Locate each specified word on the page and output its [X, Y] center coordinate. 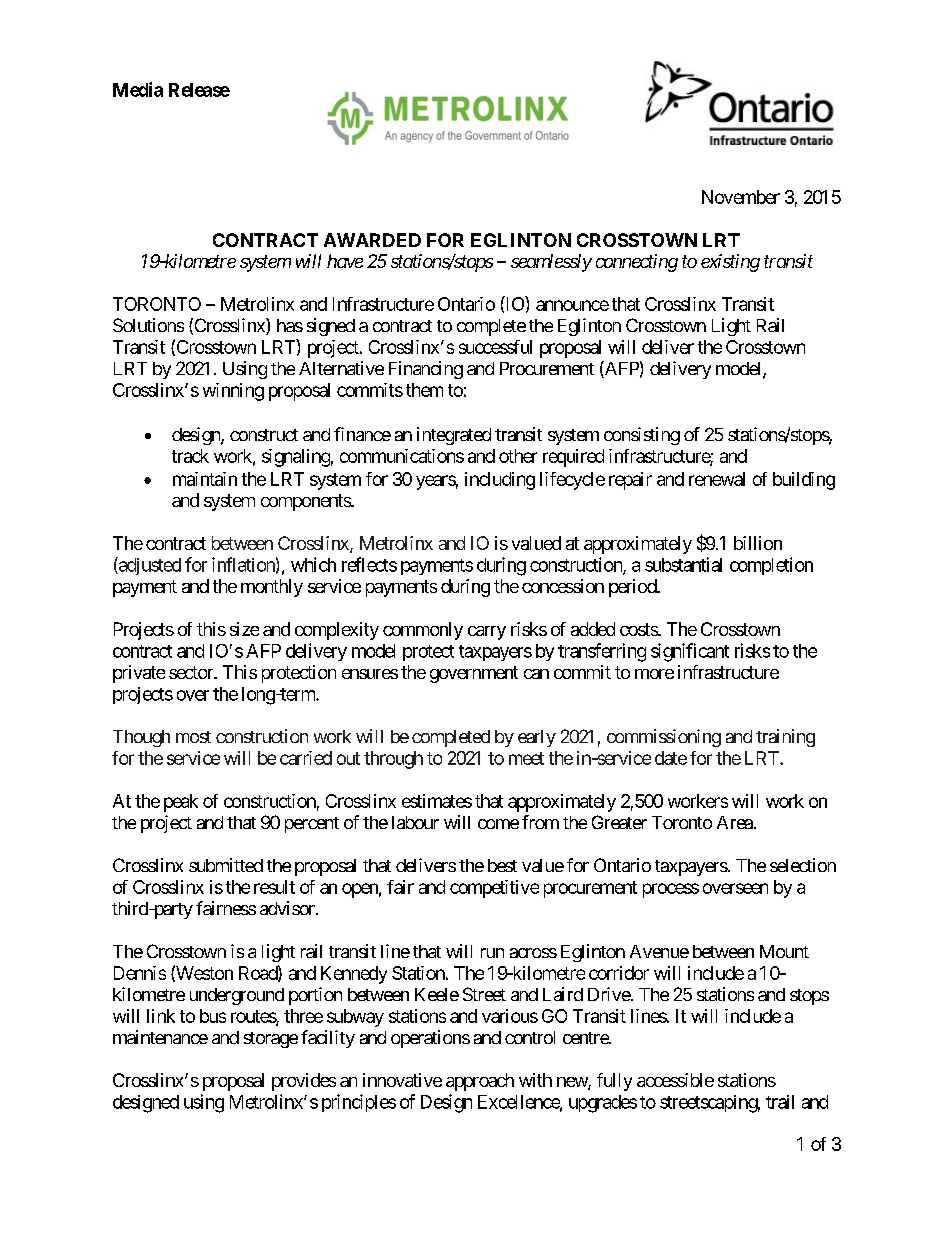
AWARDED [372, 240]
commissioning [664, 738]
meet [526, 758]
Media [138, 89]
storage [271, 1040]
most [193, 737]
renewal [717, 479]
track [190, 456]
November [741, 197]
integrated [454, 436]
